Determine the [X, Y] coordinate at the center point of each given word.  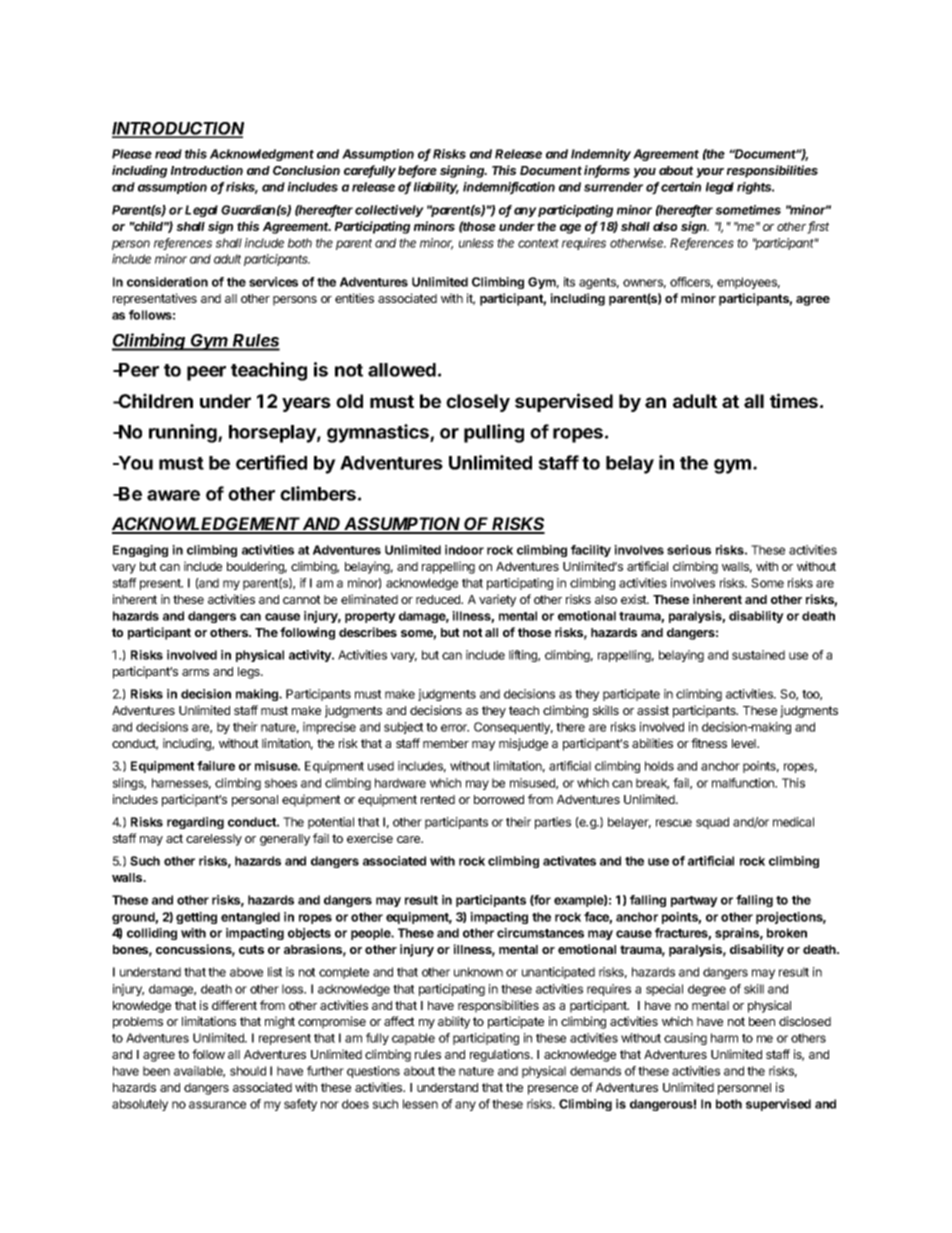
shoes [281, 783]
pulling [494, 433]
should [248, 1071]
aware [173, 495]
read [168, 154]
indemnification [509, 188]
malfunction [744, 783]
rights [755, 188]
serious [689, 550]
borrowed [499, 799]
